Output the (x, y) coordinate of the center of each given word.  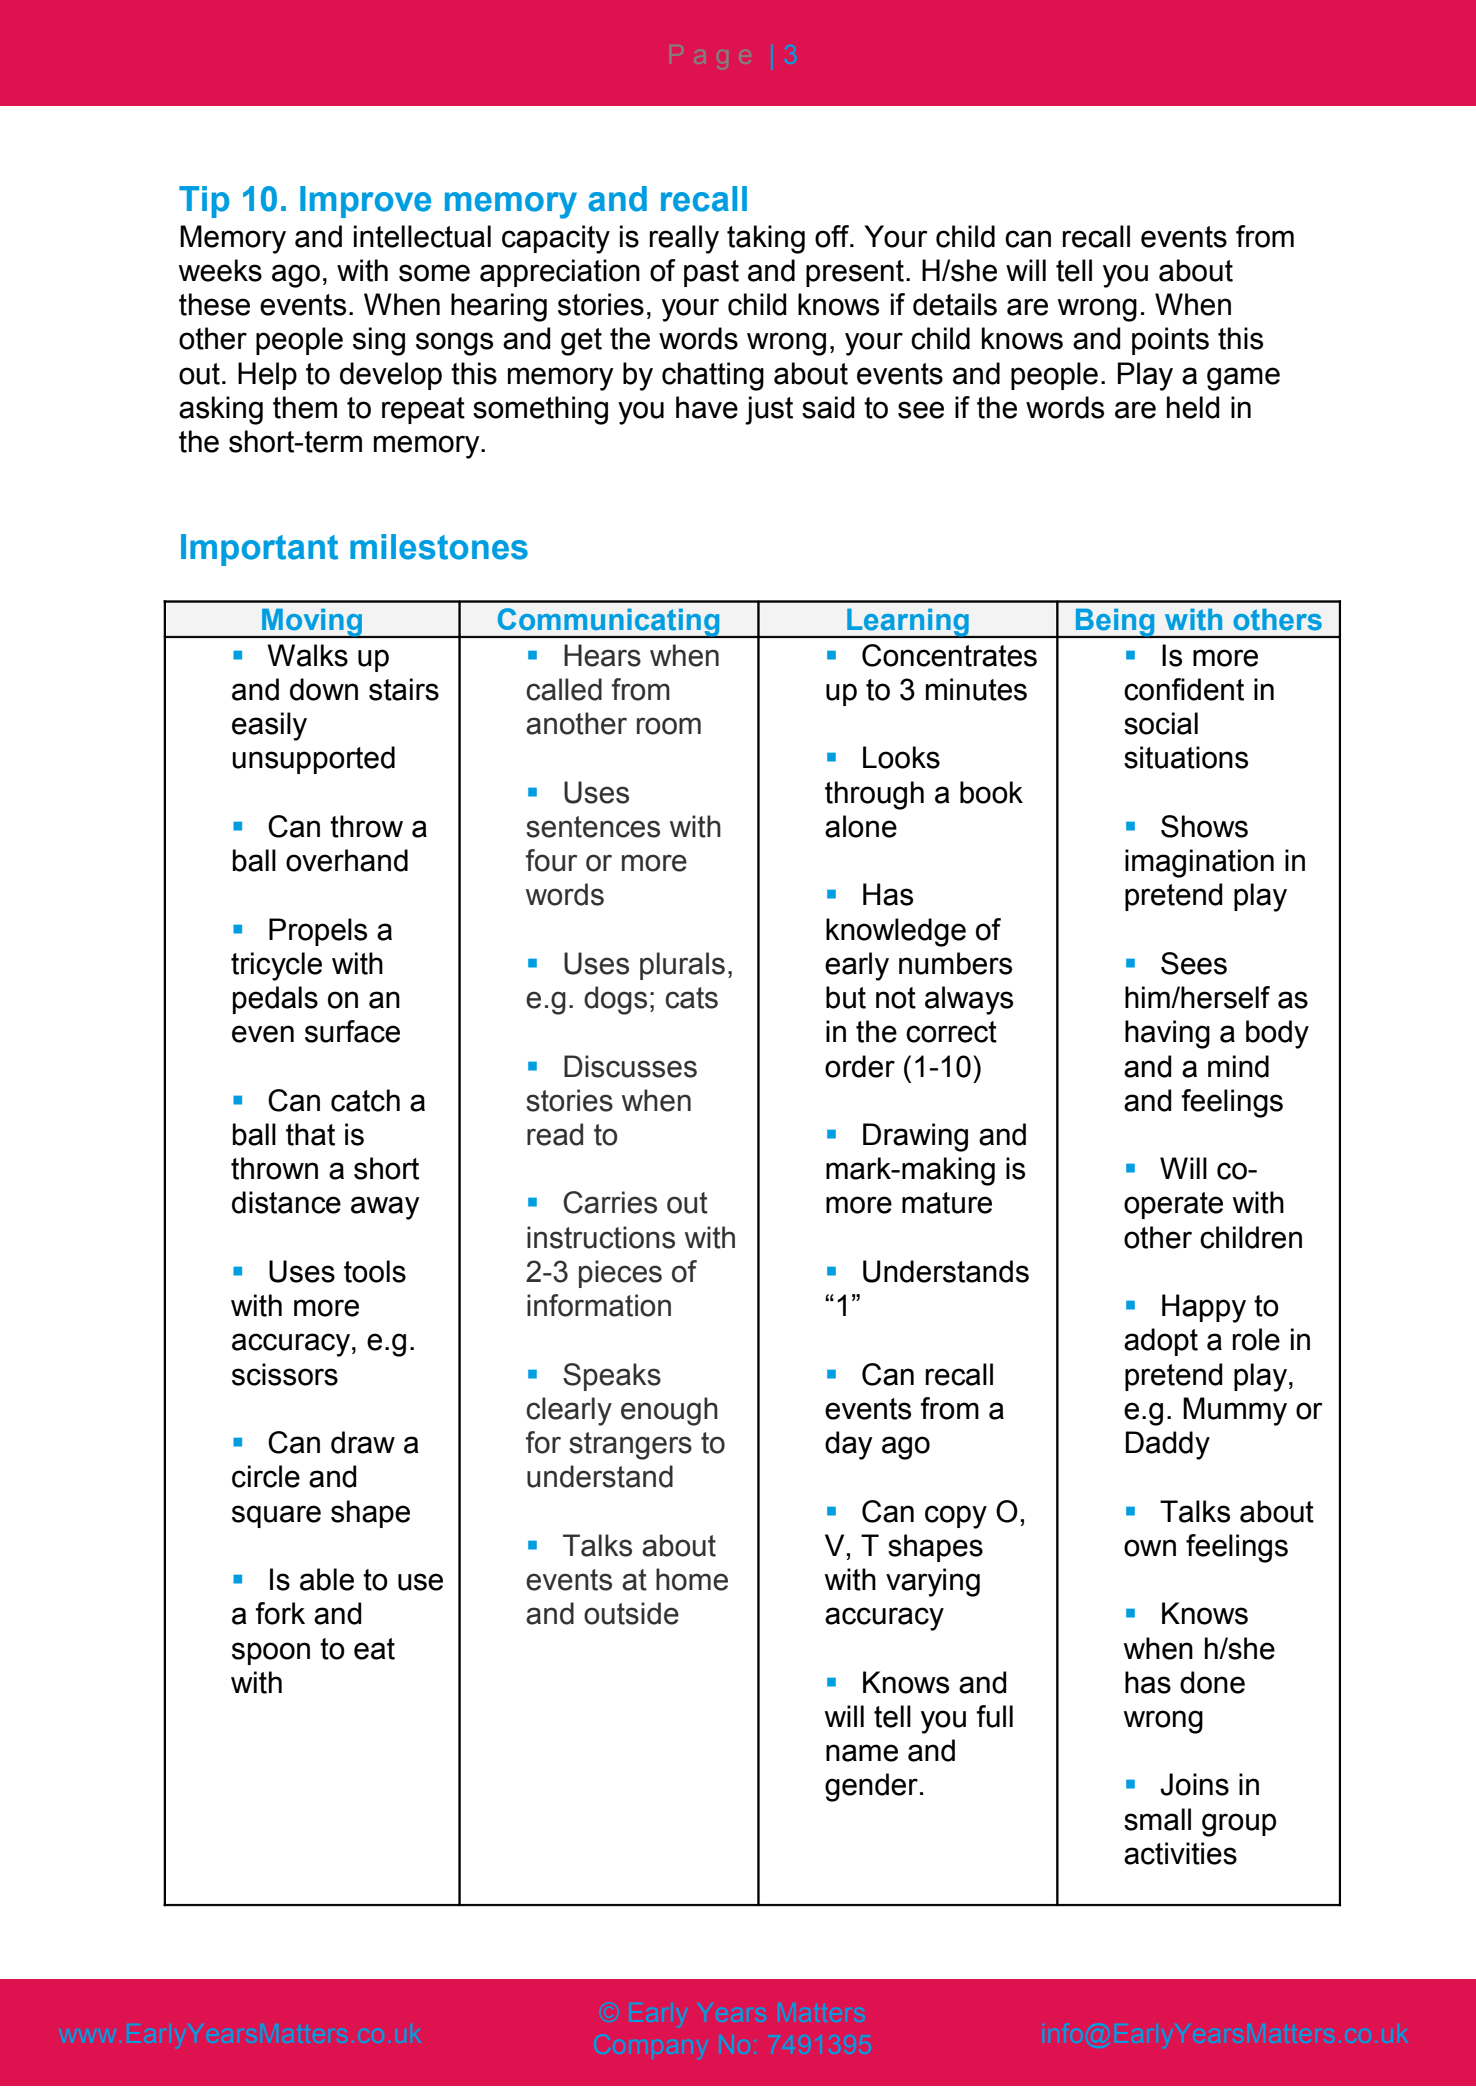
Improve (365, 202)
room (669, 726)
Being (1115, 623)
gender (871, 1787)
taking (766, 239)
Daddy (1168, 1445)
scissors (285, 1374)
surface (352, 1031)
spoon (271, 1653)
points (1170, 341)
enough (669, 1411)
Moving (312, 623)
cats (691, 998)
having (1167, 1034)
